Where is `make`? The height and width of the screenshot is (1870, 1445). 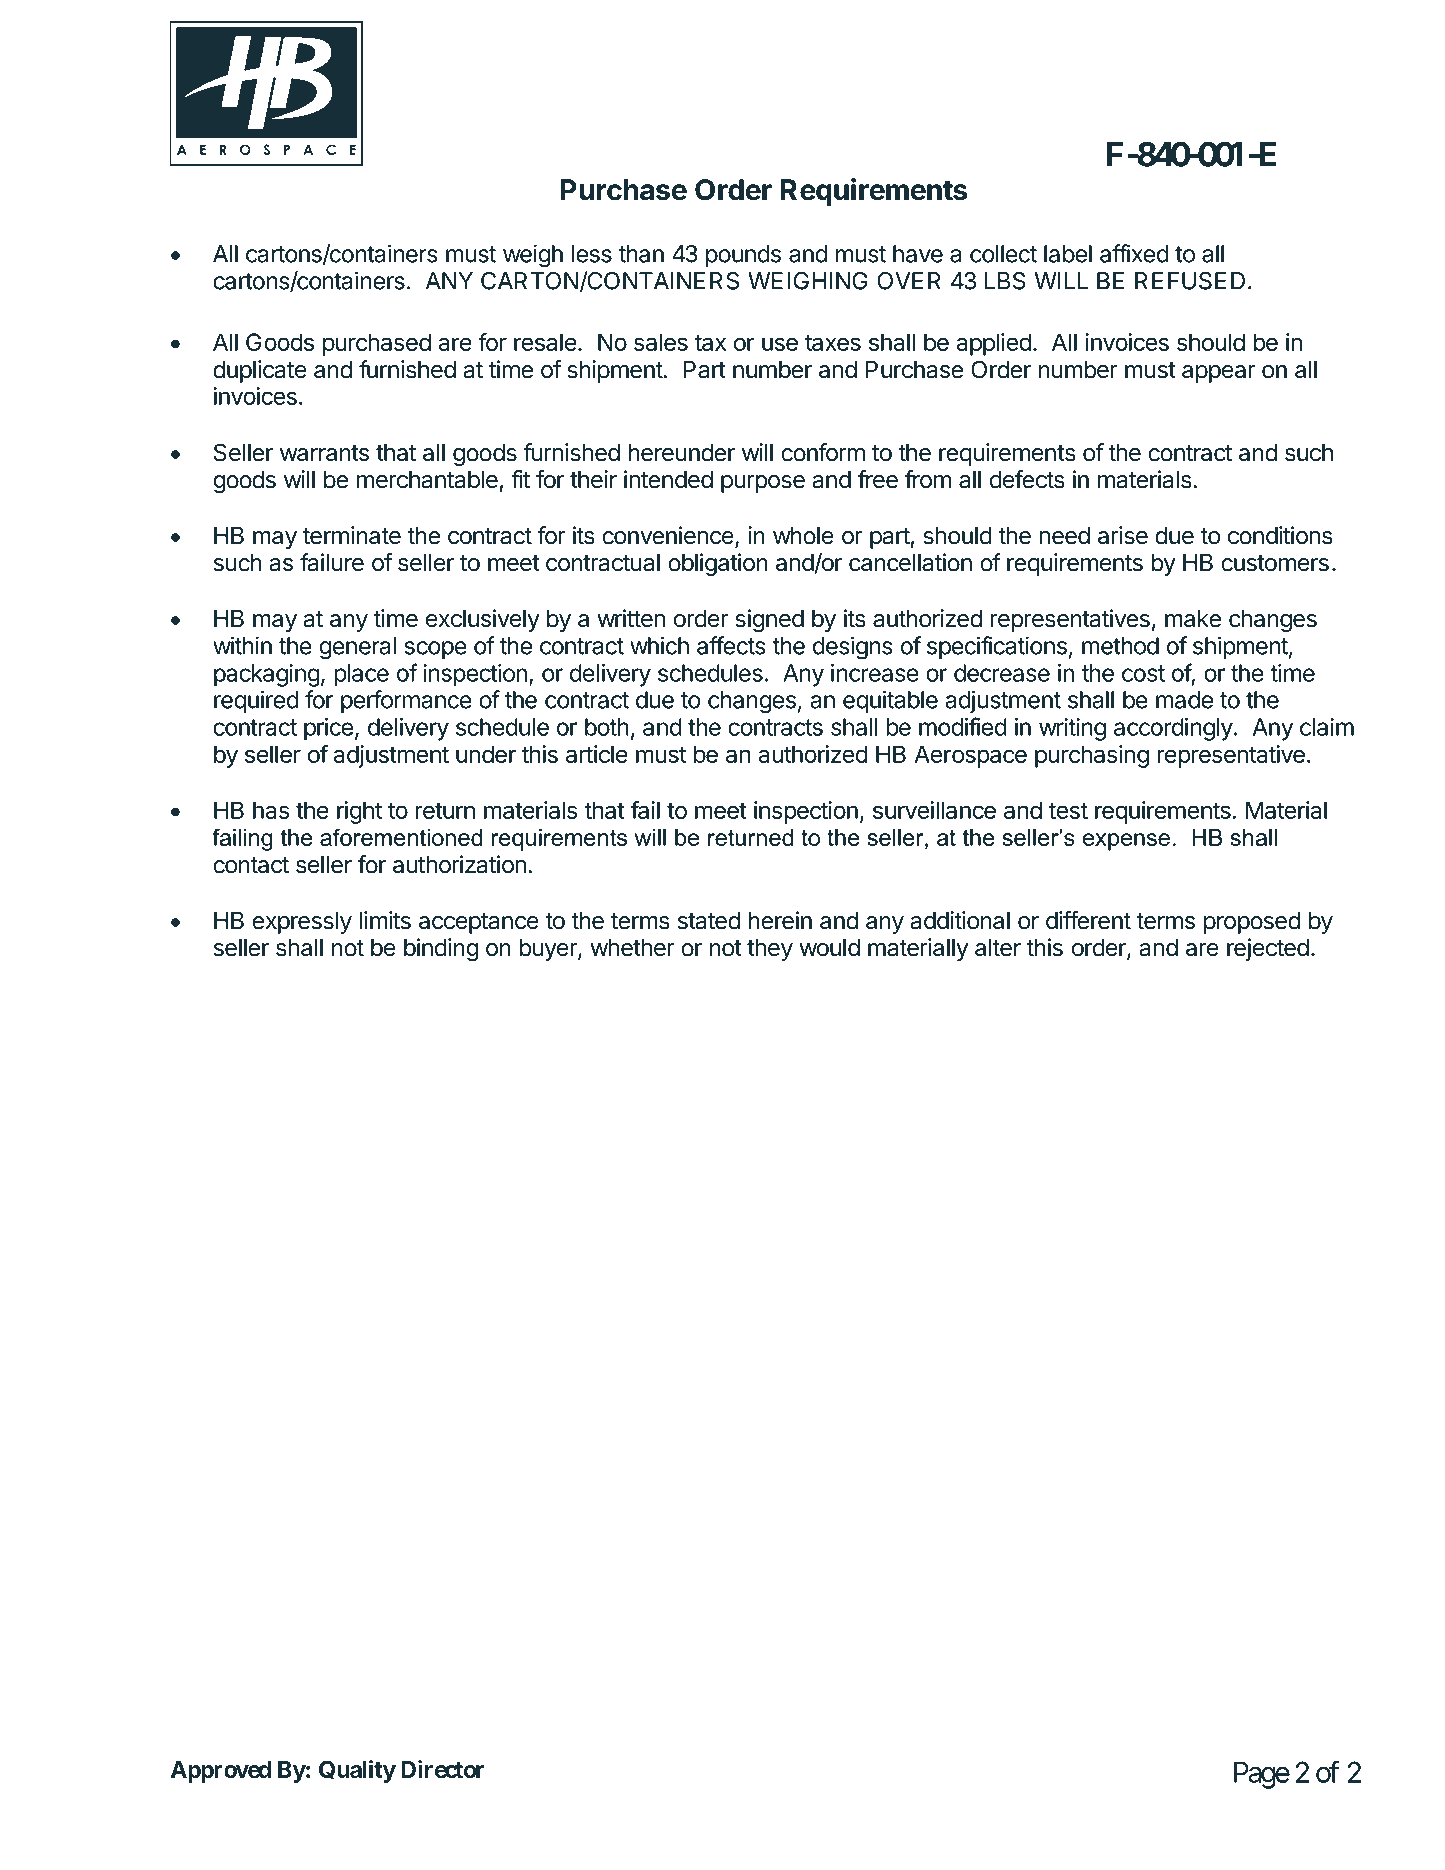
make is located at coordinates (1193, 619).
